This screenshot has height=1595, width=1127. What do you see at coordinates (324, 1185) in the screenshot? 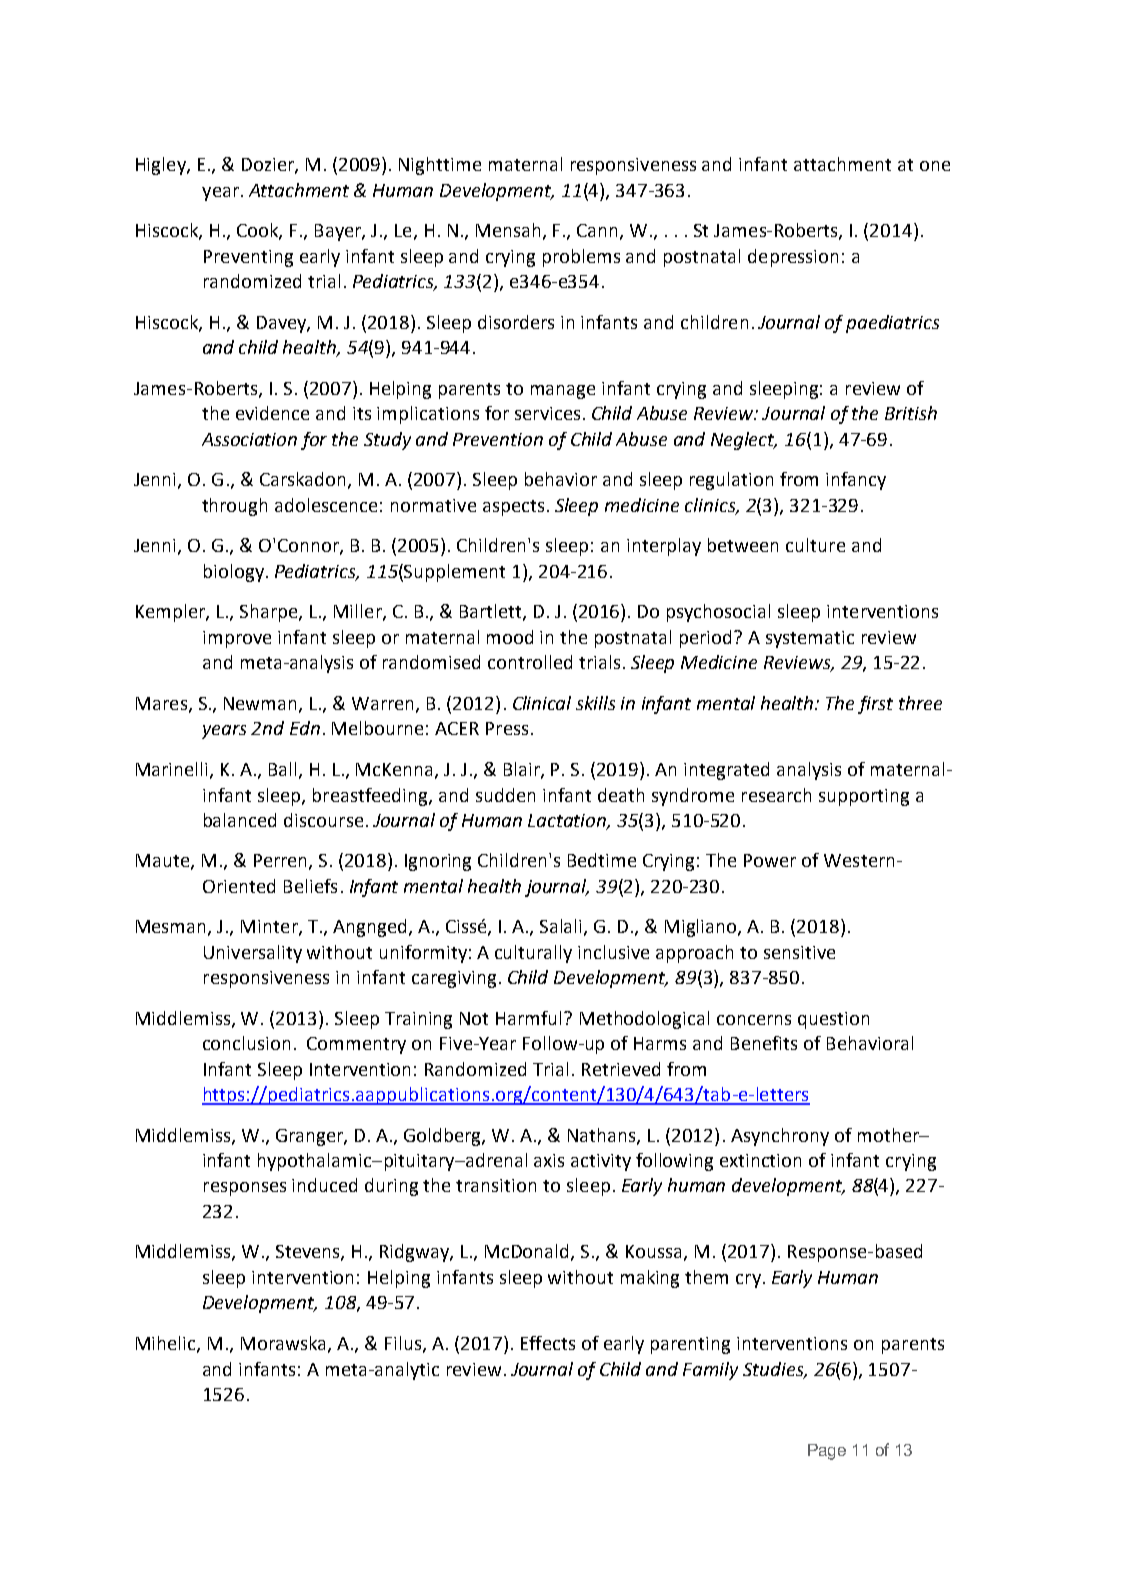
I see `induced` at bounding box center [324, 1185].
